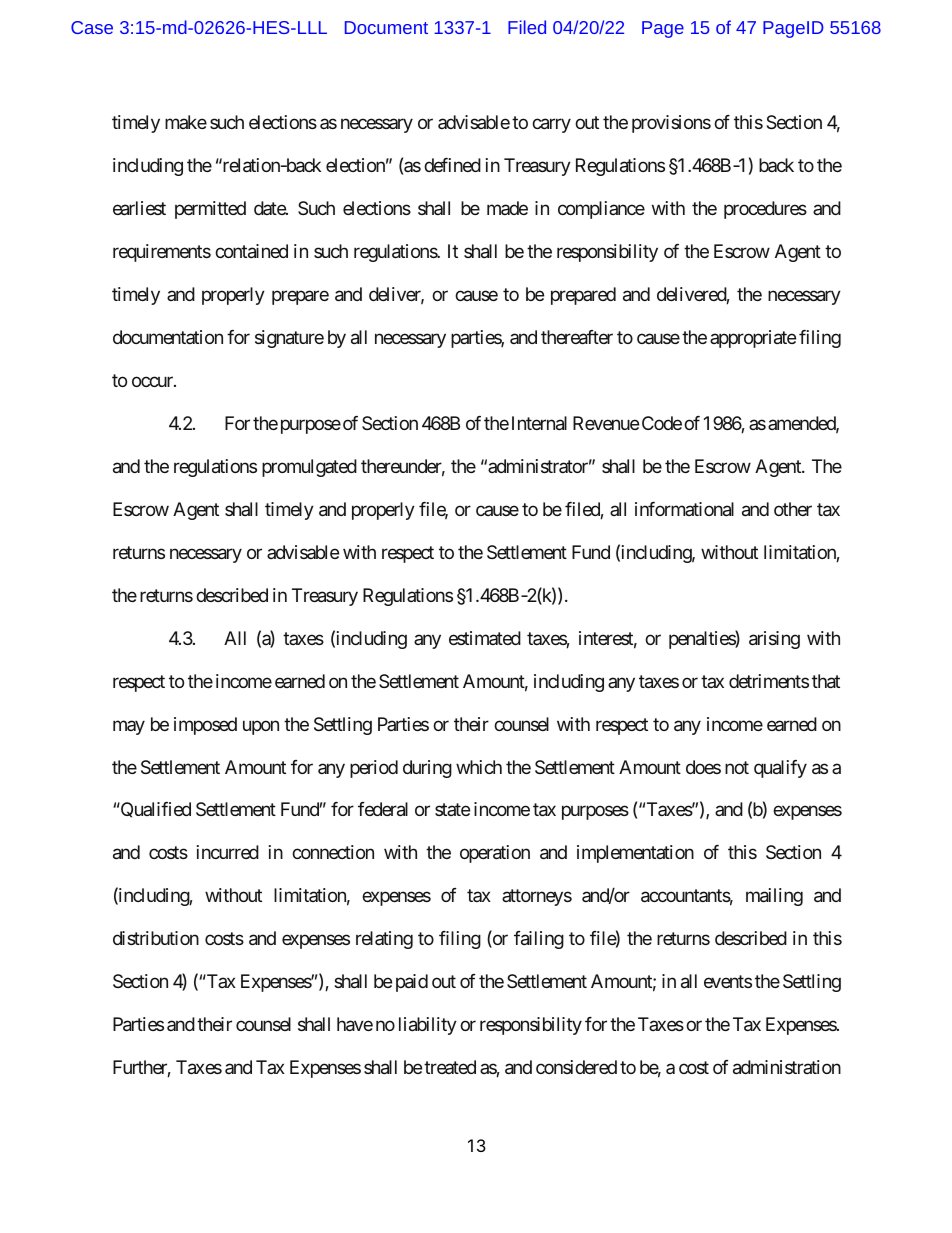 This screenshot has width=952, height=1233. I want to click on liability, so click(428, 1026).
